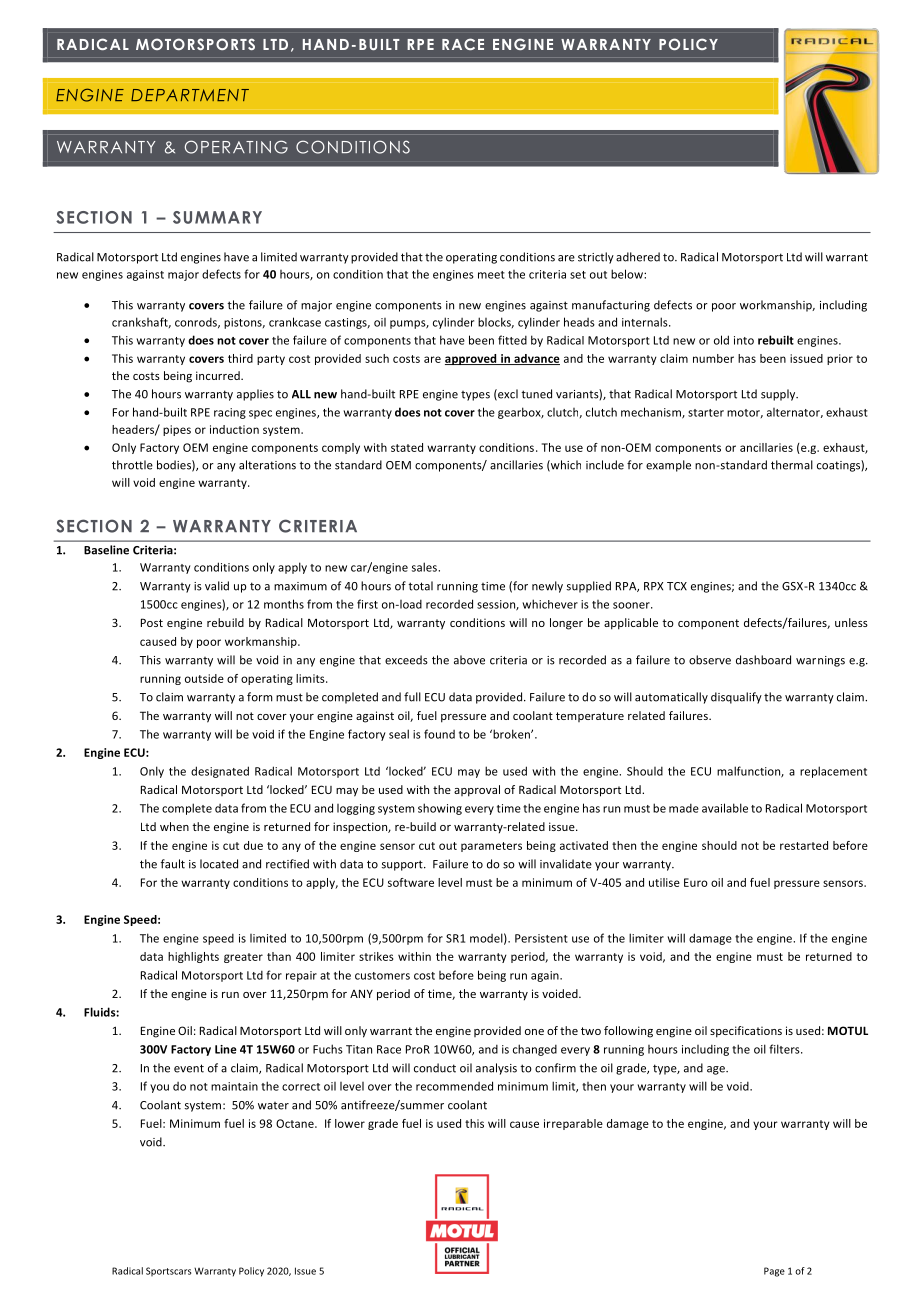 The height and width of the document is (1308, 924). I want to click on water, so click(273, 1106).
